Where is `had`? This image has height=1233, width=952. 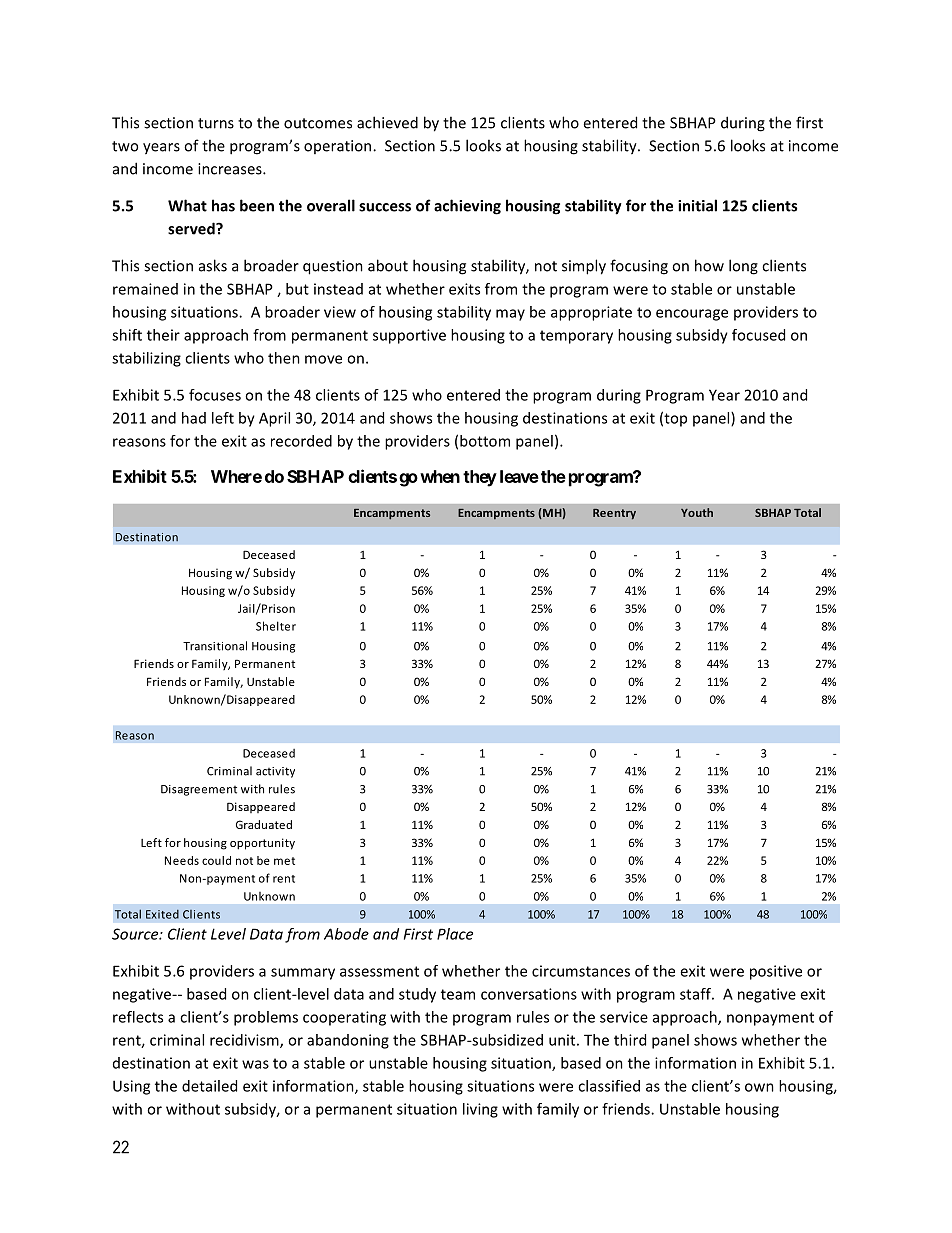
had is located at coordinates (194, 418).
